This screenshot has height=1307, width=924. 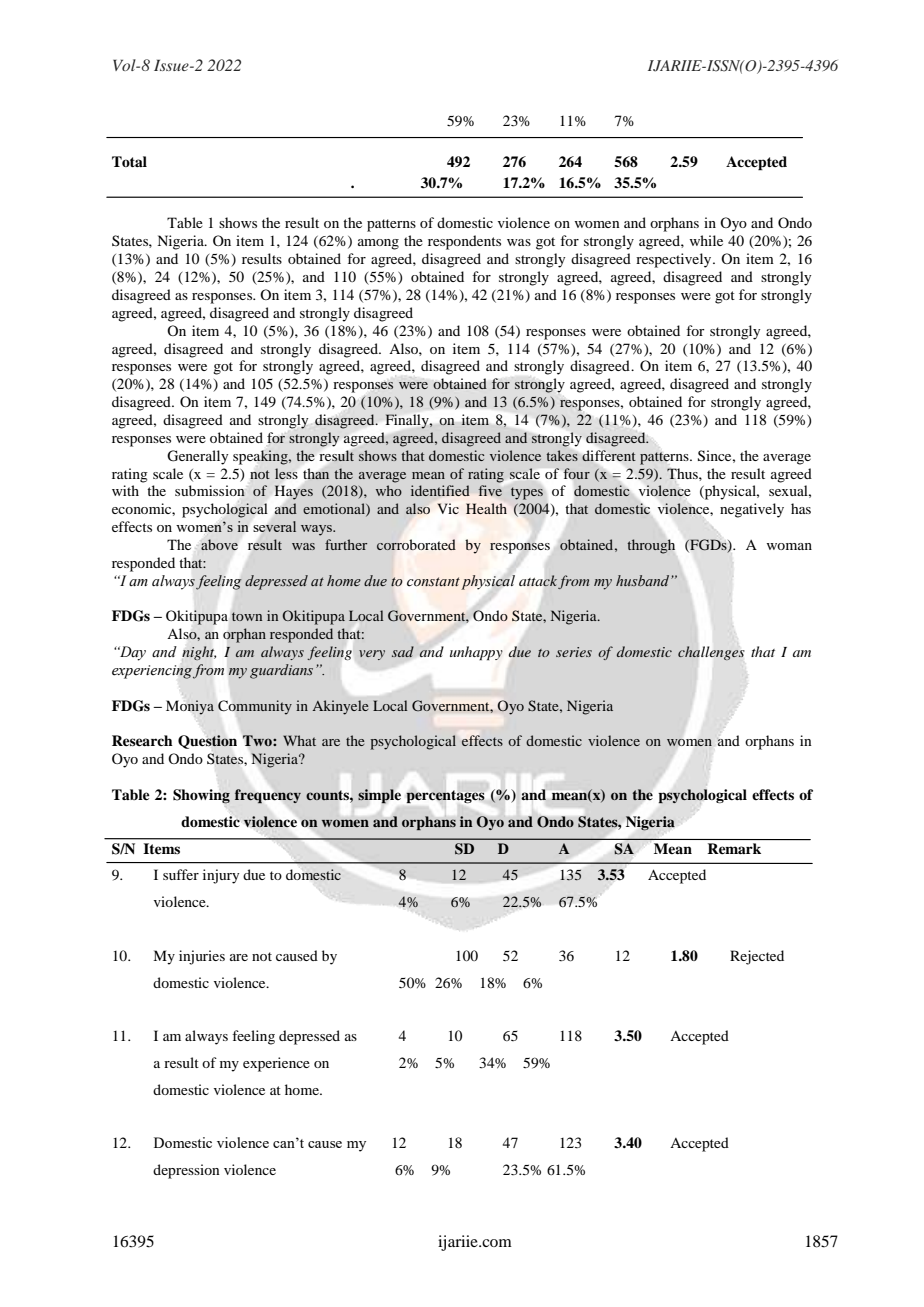 What do you see at coordinates (464, 242) in the screenshot?
I see `respondents` at bounding box center [464, 242].
